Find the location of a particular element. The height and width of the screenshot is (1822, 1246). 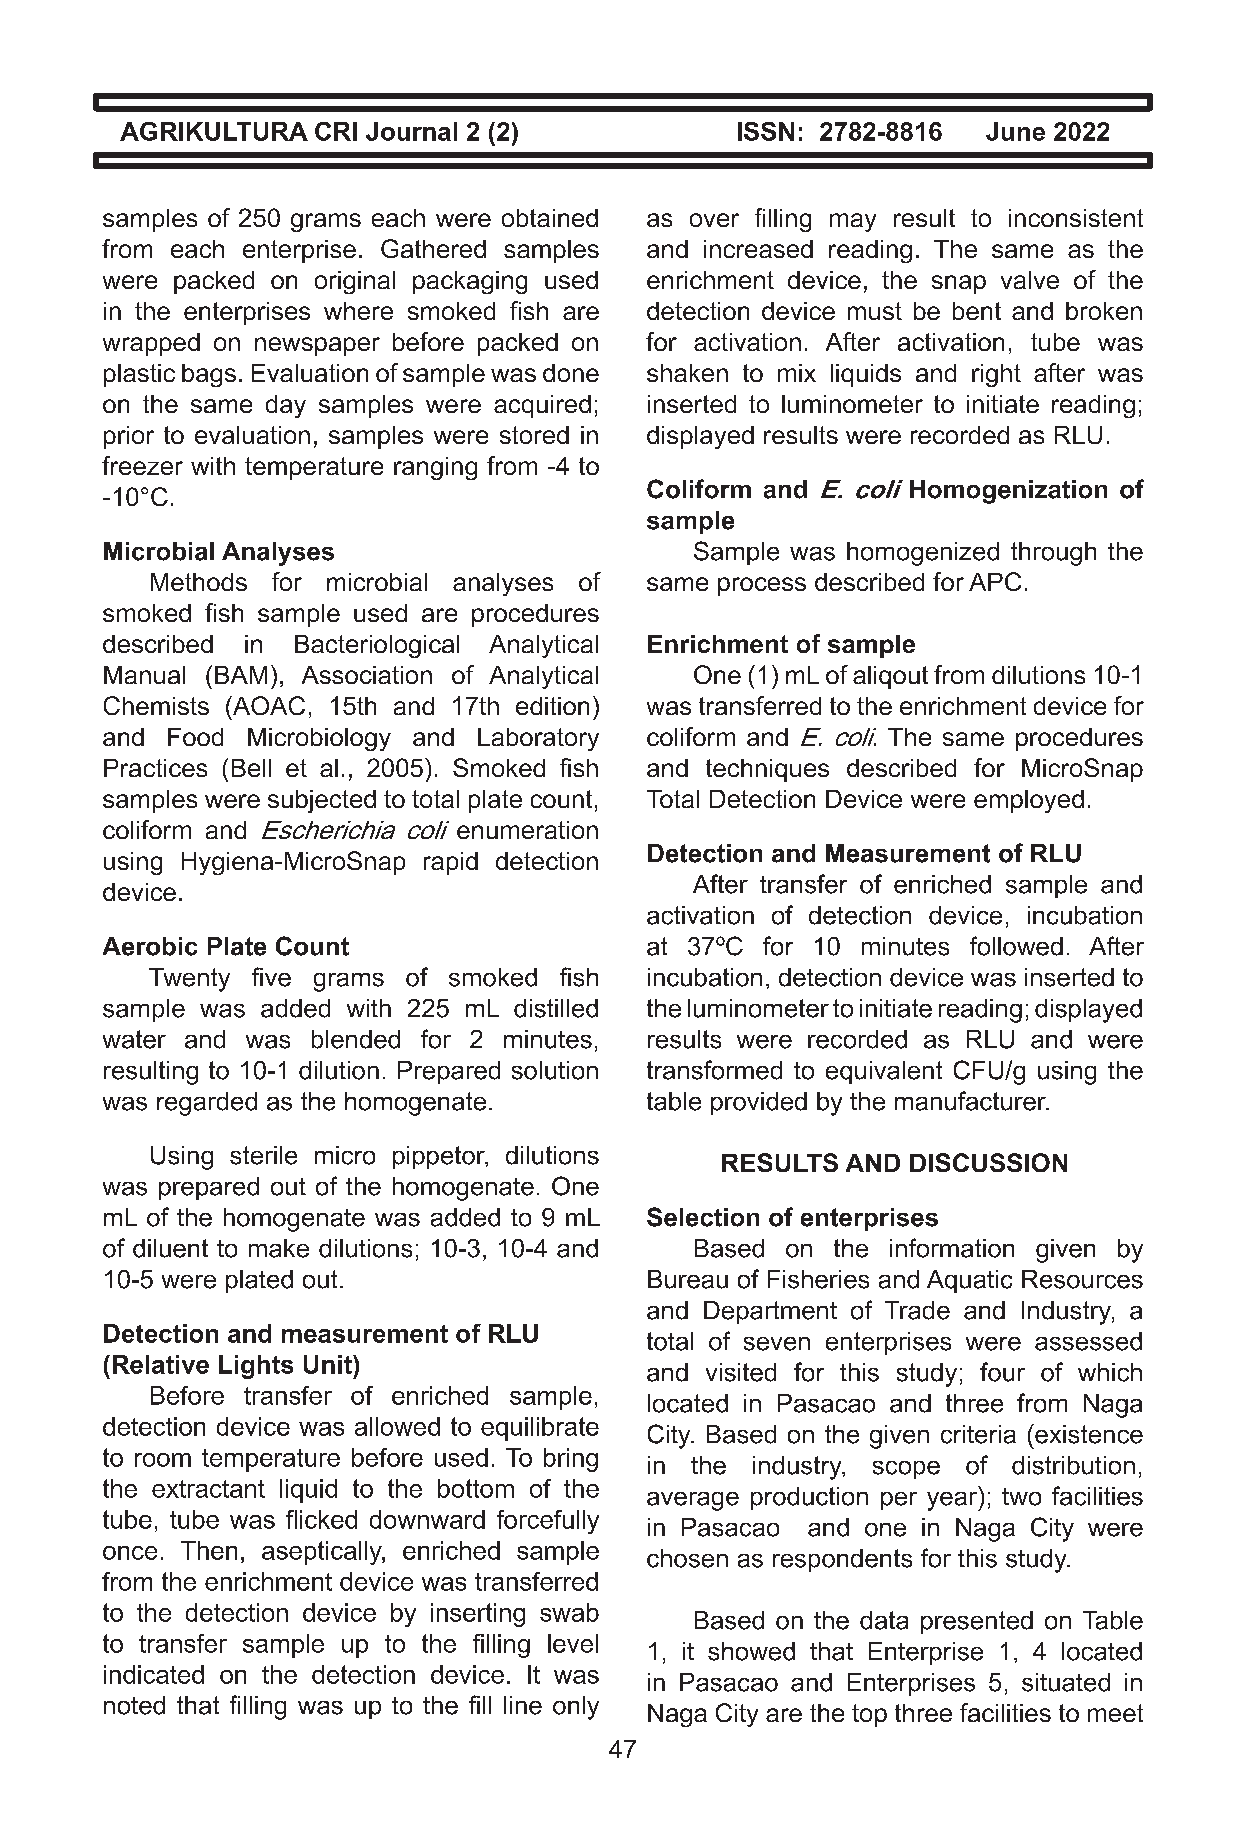

edition is located at coordinates (552, 706).
